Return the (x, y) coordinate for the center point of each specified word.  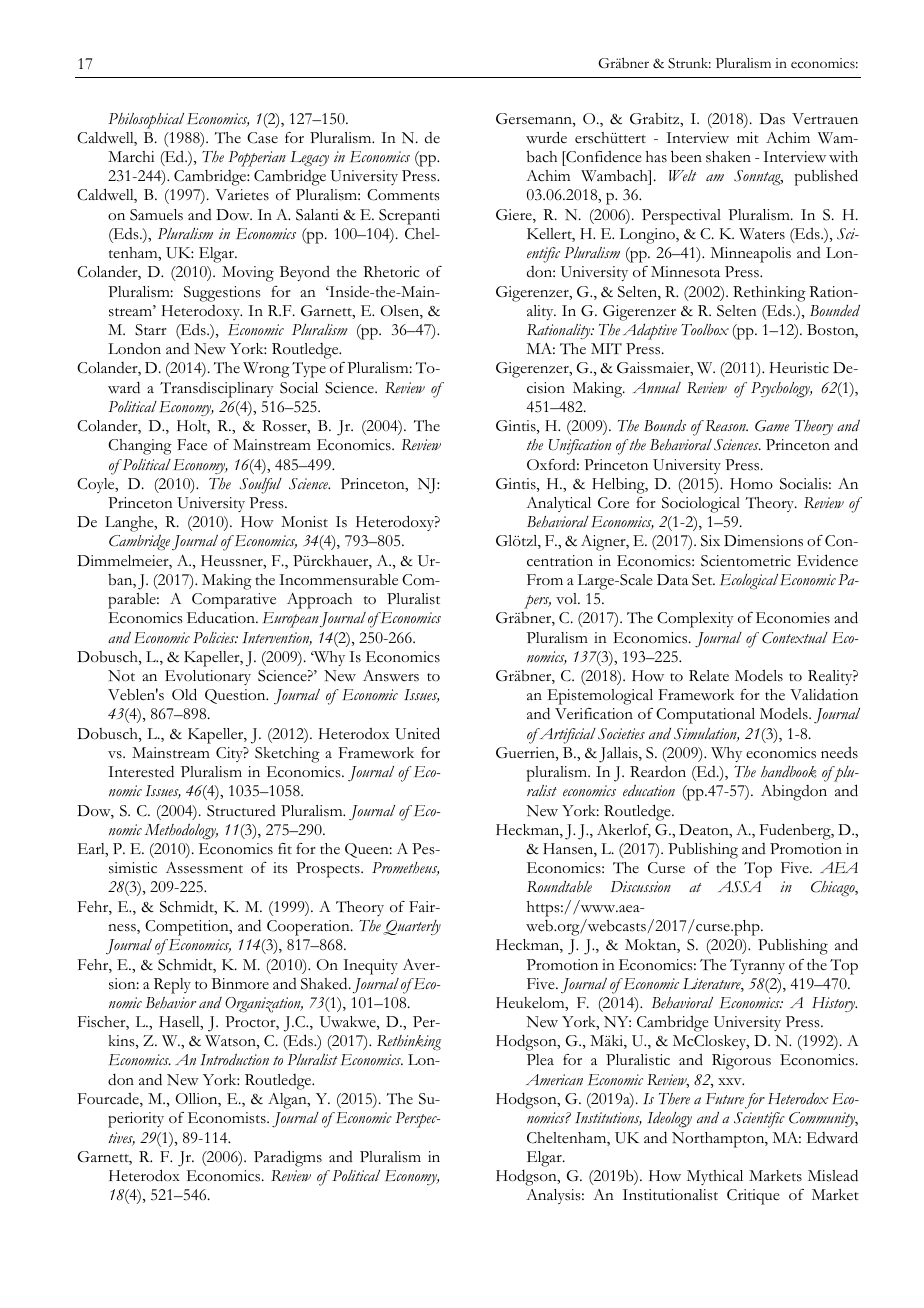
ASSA (739, 887)
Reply (172, 986)
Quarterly (412, 927)
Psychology (781, 390)
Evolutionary (208, 677)
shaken (728, 157)
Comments (403, 195)
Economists (228, 1118)
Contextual (795, 638)
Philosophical (146, 121)
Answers (391, 676)
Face (192, 445)
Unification (580, 447)
